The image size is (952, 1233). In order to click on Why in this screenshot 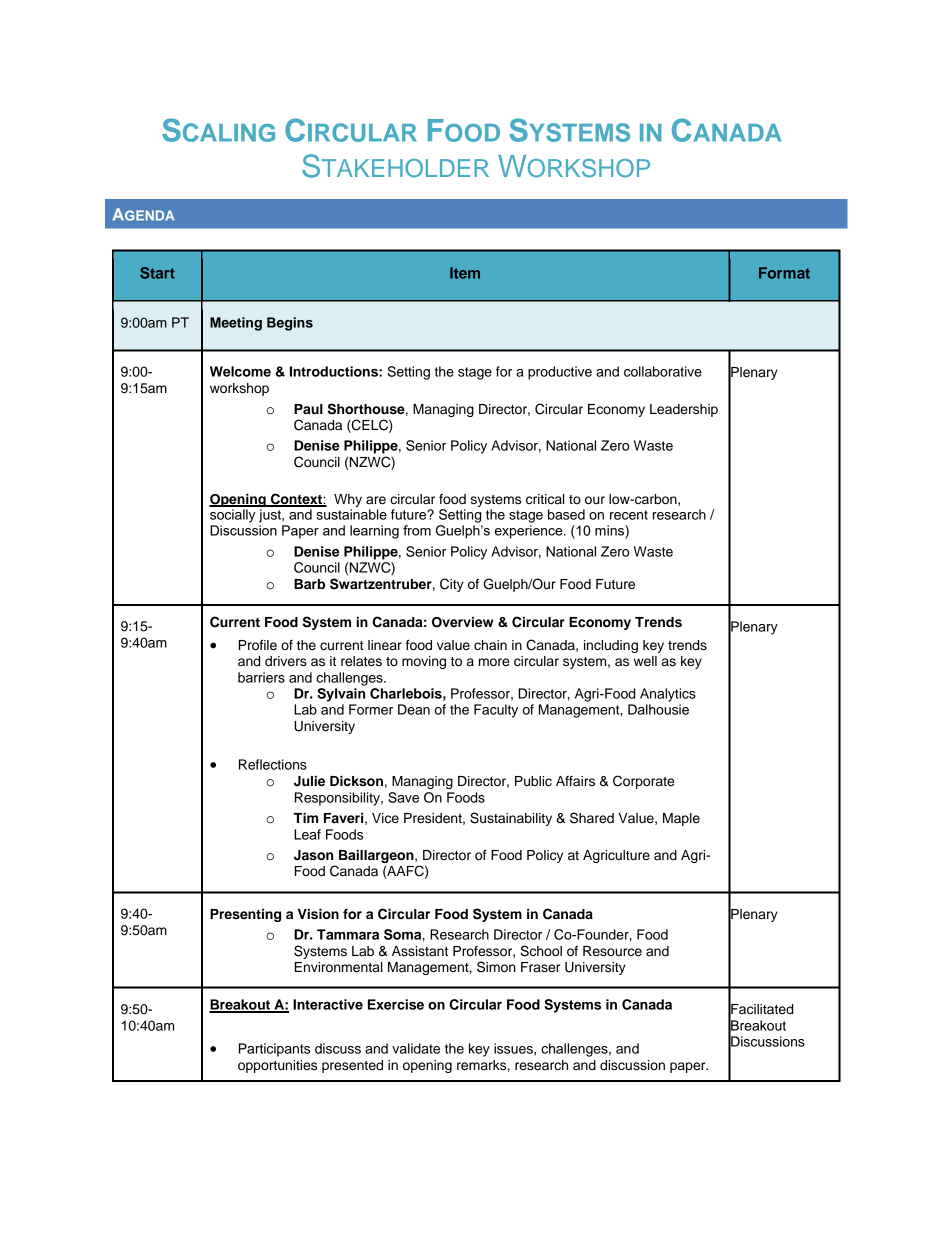, I will do `click(348, 500)`.
